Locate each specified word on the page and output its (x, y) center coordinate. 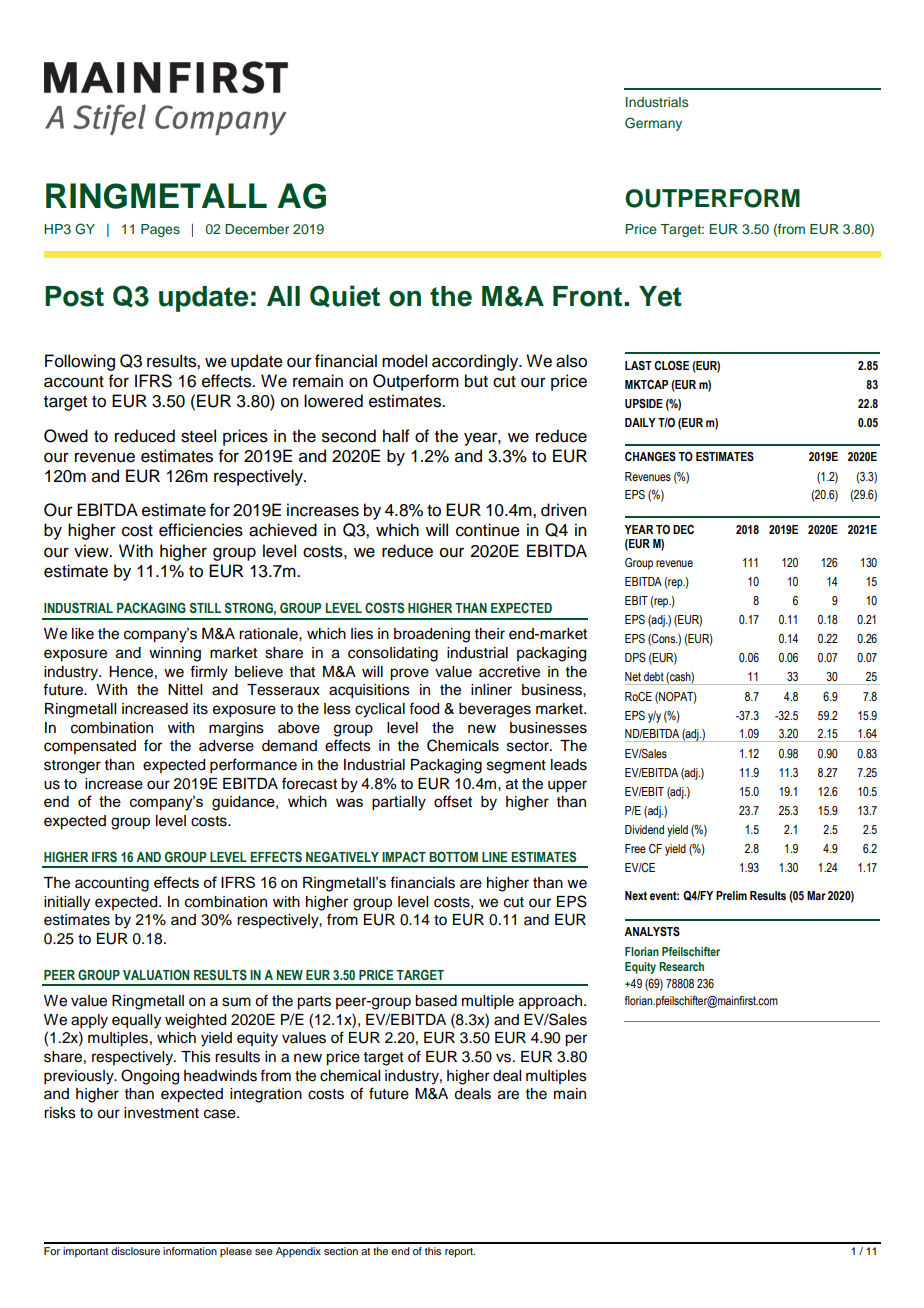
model (404, 361)
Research (681, 966)
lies (362, 634)
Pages (160, 230)
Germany (653, 124)
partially (399, 803)
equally (136, 1021)
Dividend (644, 829)
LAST (638, 365)
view (92, 551)
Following (80, 362)
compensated (90, 747)
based (436, 1001)
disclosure (135, 1251)
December (257, 229)
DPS (635, 657)
